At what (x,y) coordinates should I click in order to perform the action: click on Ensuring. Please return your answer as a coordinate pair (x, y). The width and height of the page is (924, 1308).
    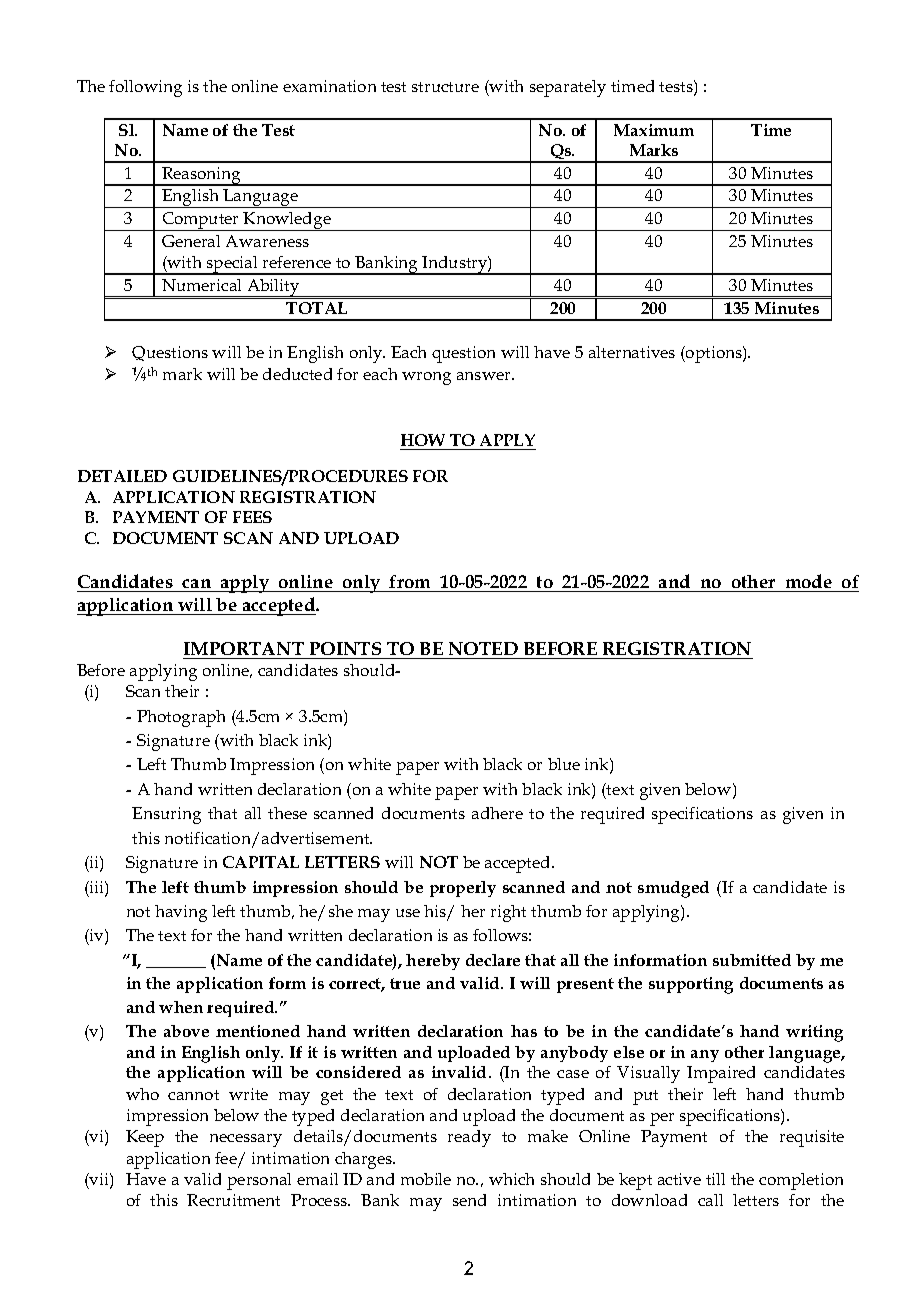
    Looking at the image, I should click on (166, 815).
